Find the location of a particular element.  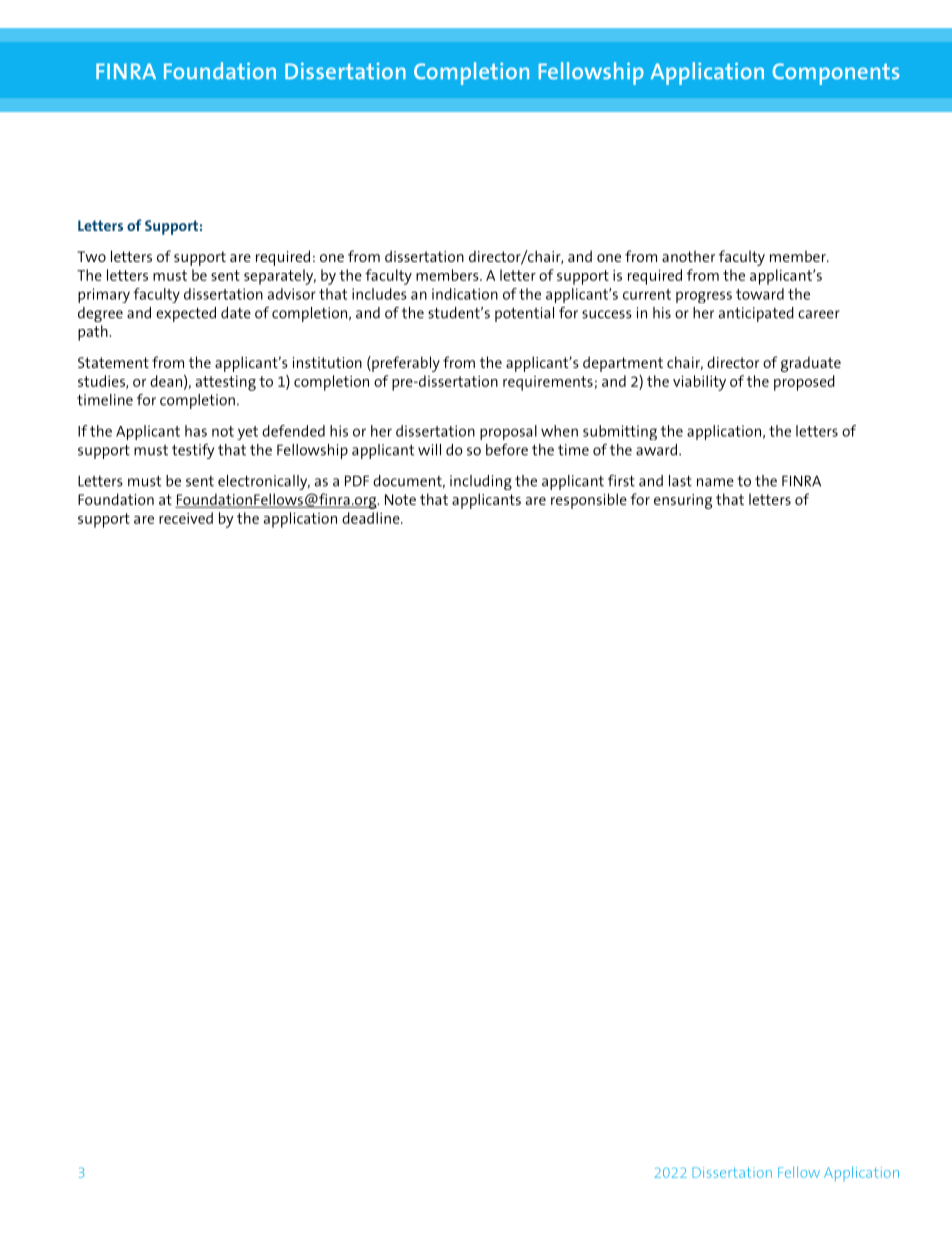

includes is located at coordinates (379, 294).
